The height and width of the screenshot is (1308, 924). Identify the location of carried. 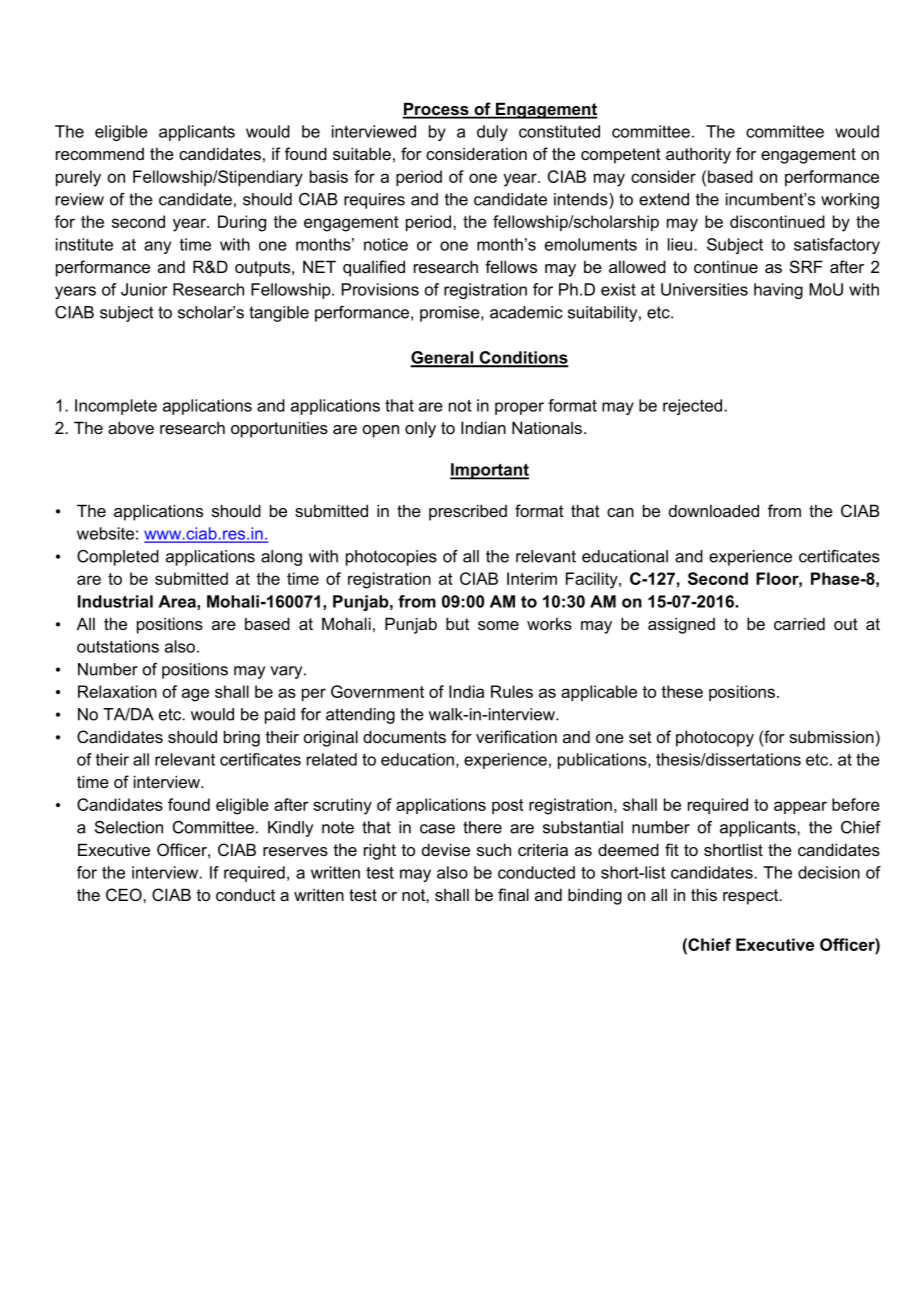
(799, 623).
